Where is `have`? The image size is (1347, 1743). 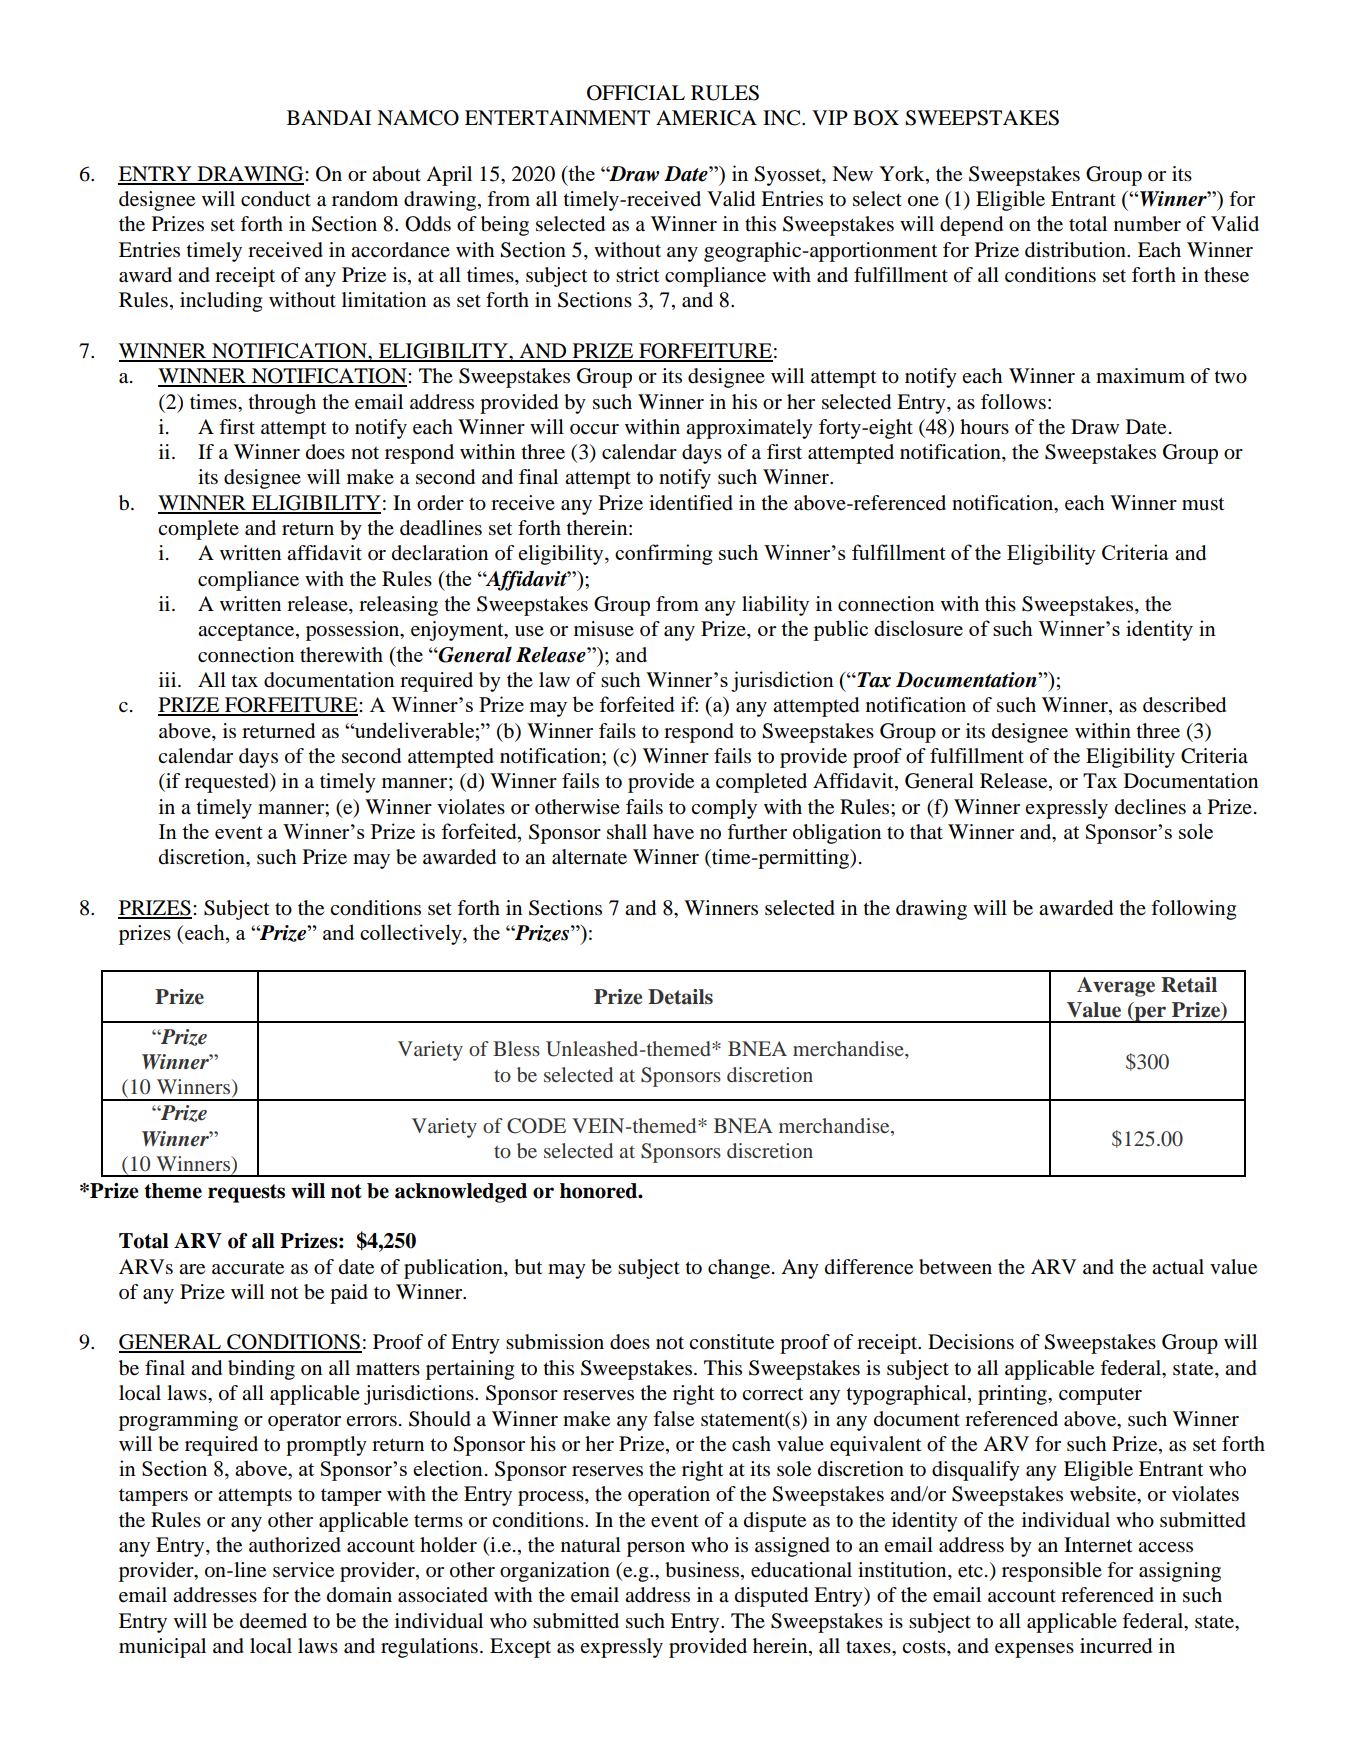
have is located at coordinates (673, 832).
